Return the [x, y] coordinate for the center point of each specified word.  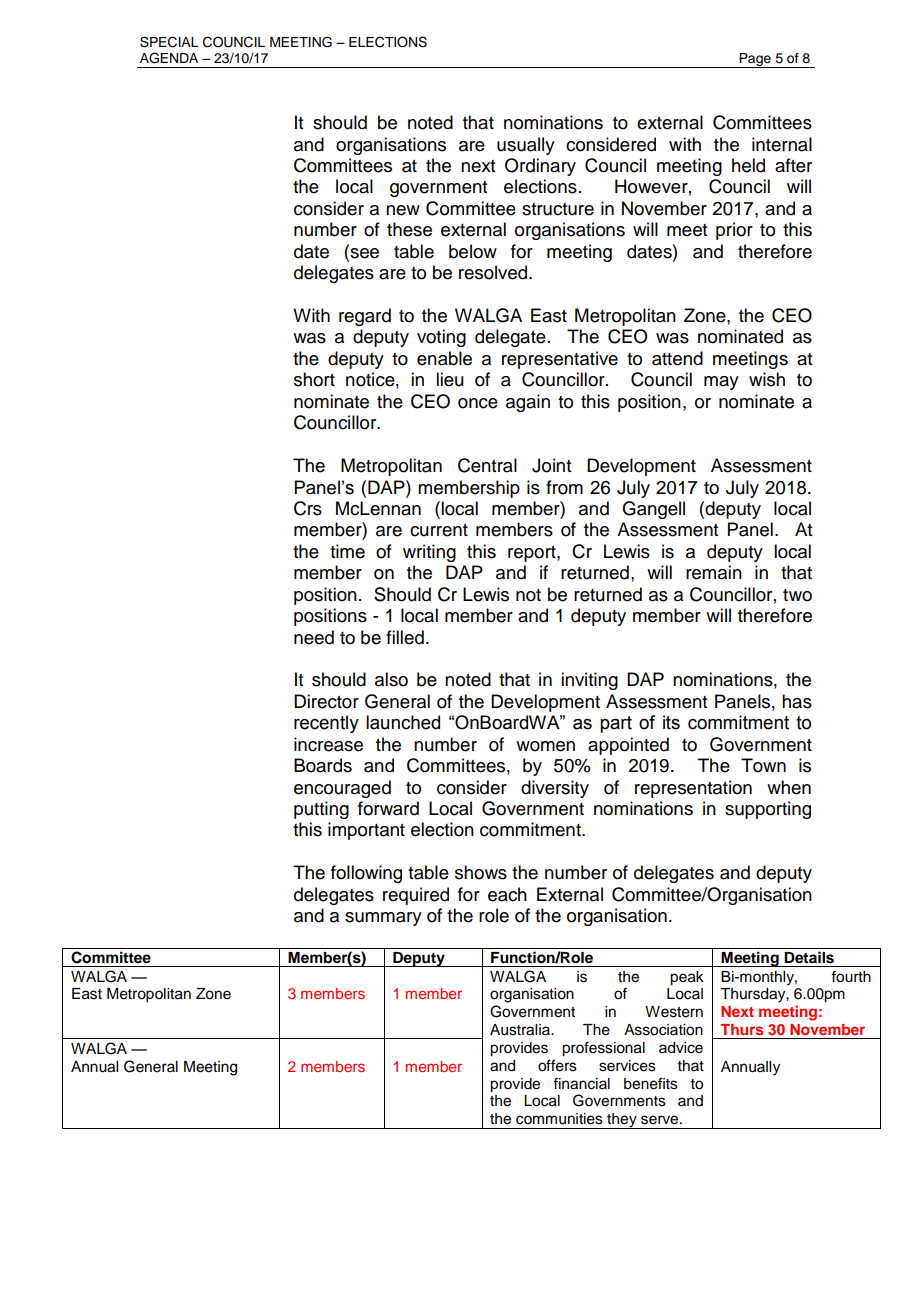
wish [767, 379]
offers [557, 1065]
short [314, 379]
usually [526, 146]
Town [763, 765]
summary [383, 919]
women [545, 746]
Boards [323, 765]
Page [755, 60]
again [528, 403]
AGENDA [169, 58]
